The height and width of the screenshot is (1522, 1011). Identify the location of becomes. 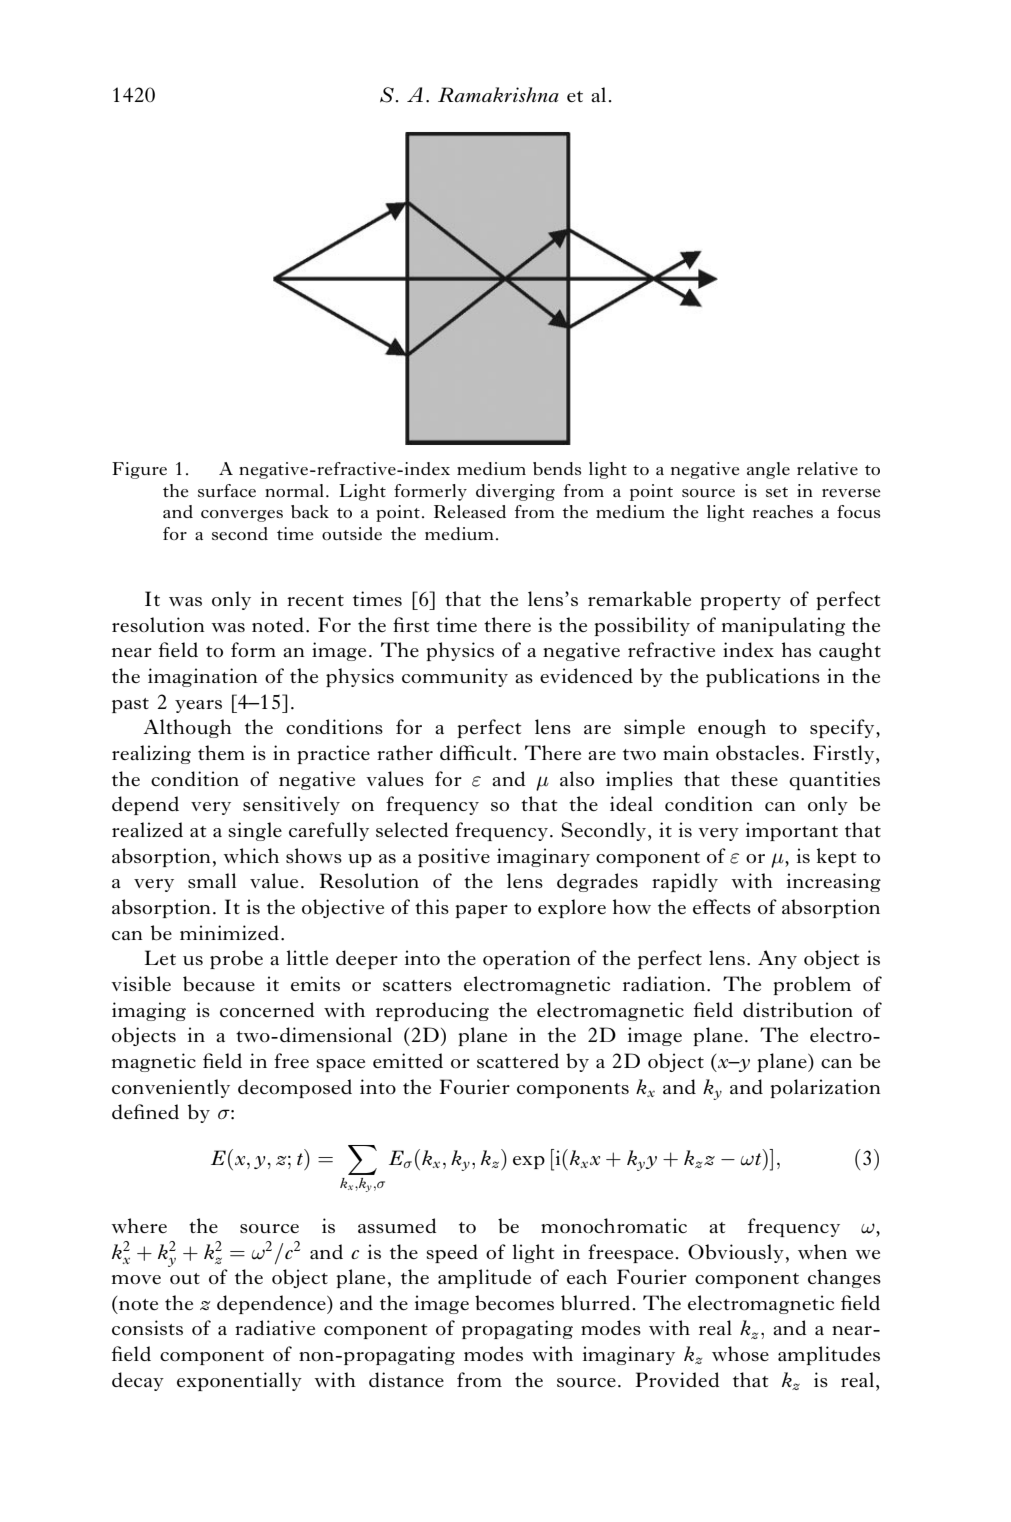
(514, 1302).
